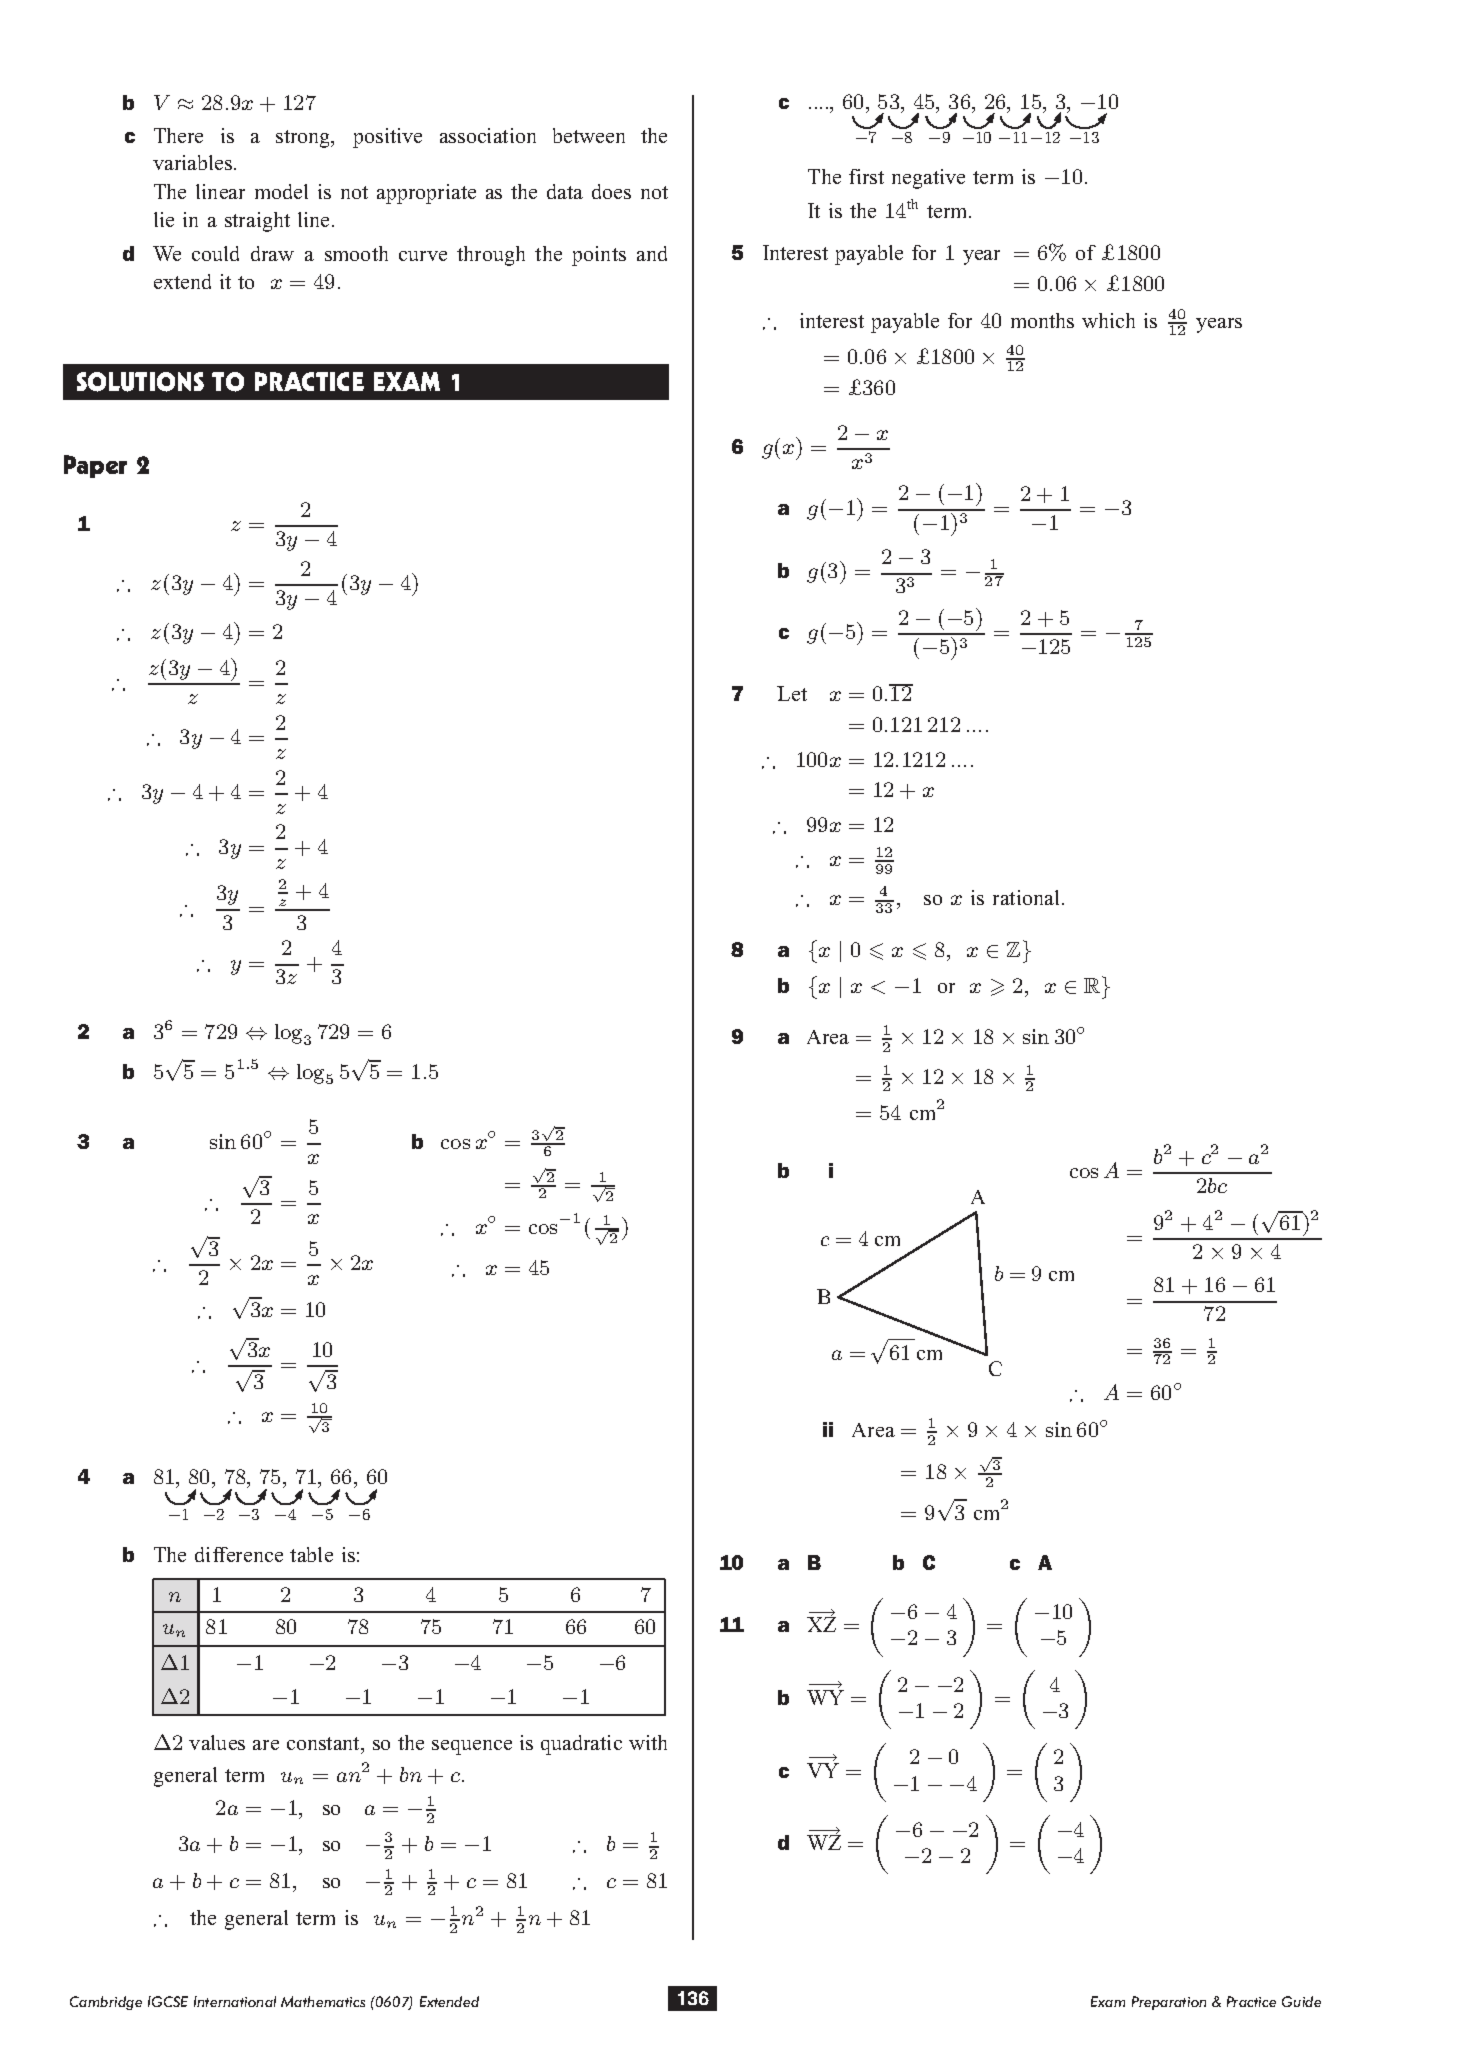 The height and width of the screenshot is (2067, 1461). Describe the element at coordinates (281, 191) in the screenshot. I see `model` at that location.
